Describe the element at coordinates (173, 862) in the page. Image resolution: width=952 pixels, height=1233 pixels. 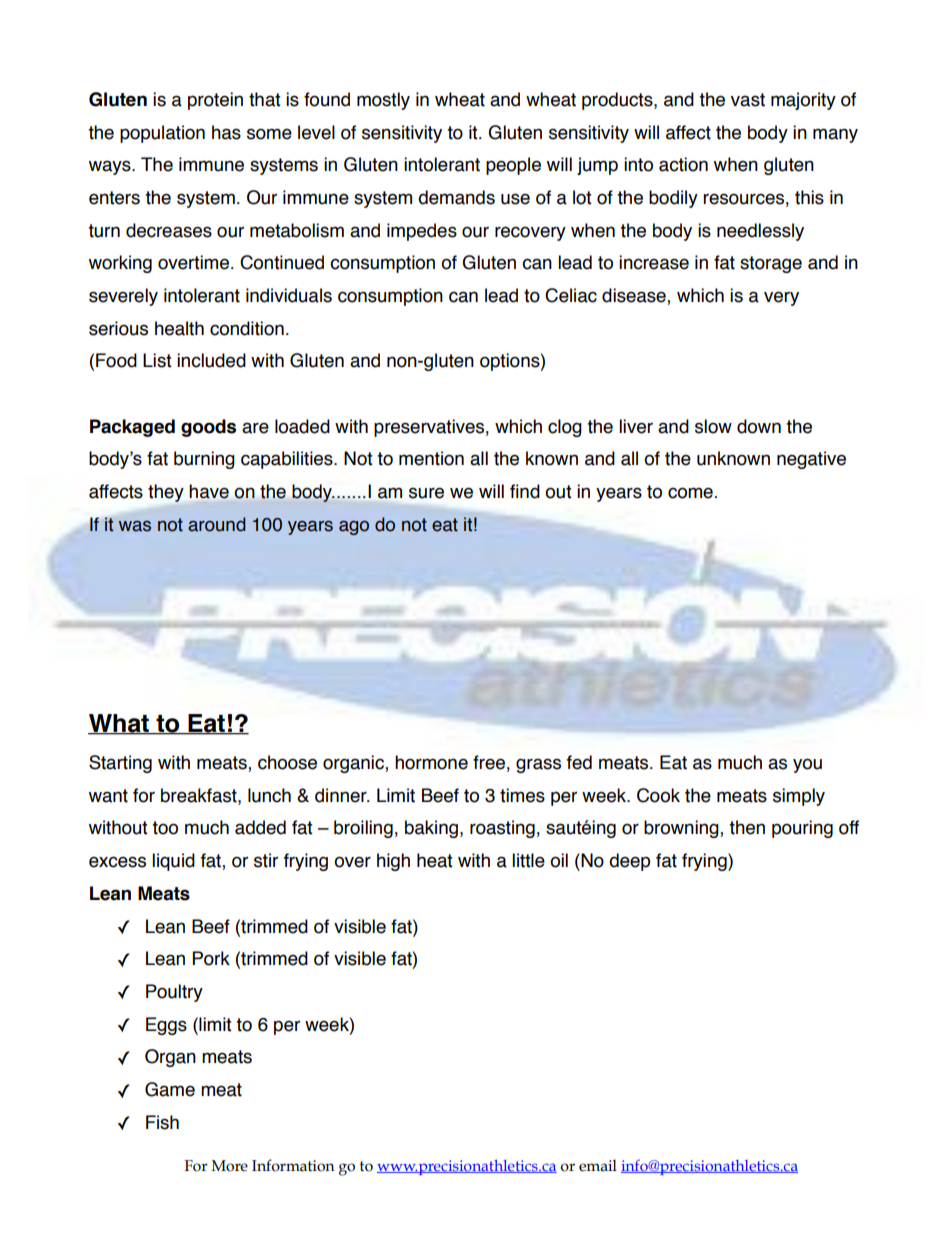
I see `liquid` at that location.
